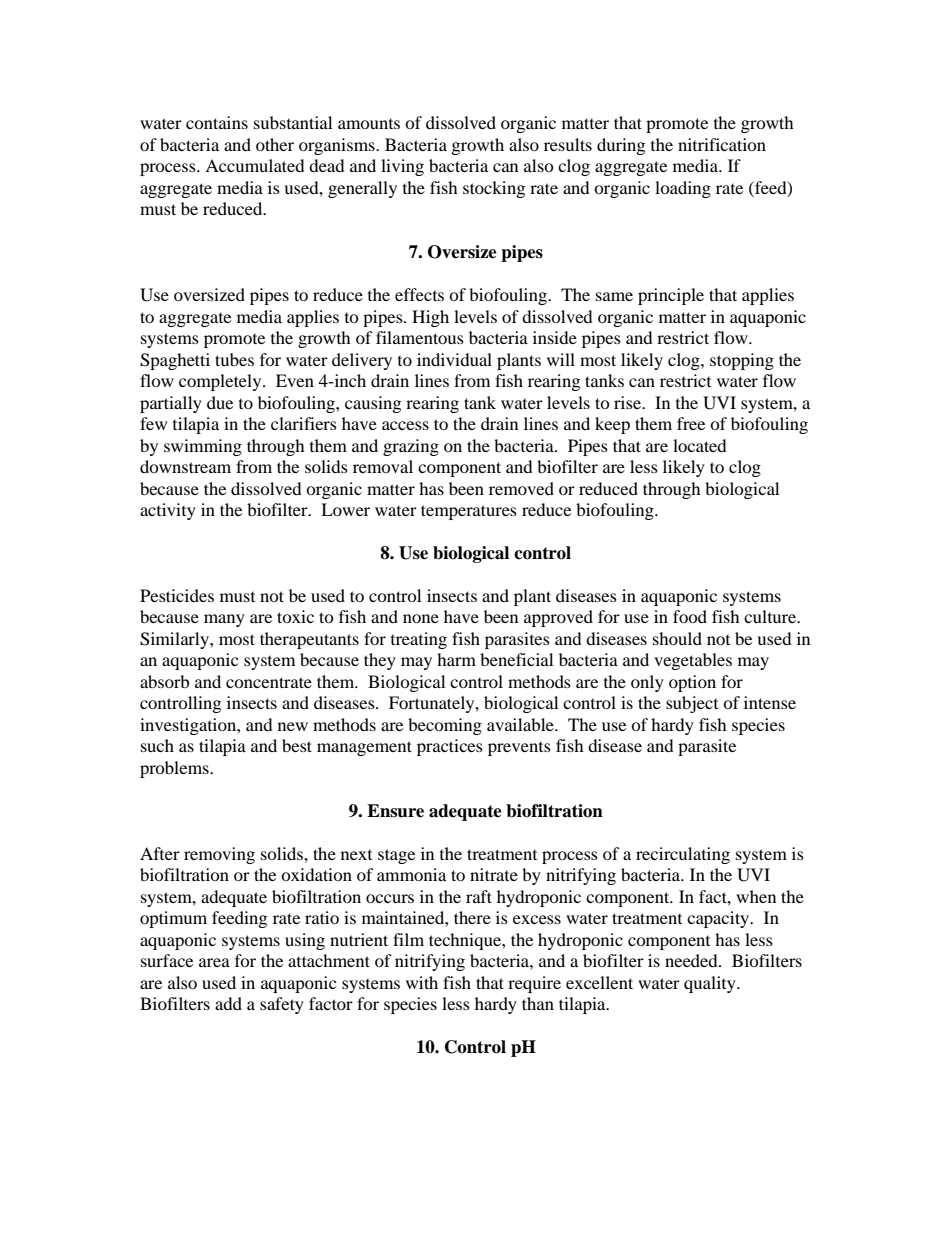  What do you see at coordinates (219, 855) in the page?
I see `removing` at bounding box center [219, 855].
